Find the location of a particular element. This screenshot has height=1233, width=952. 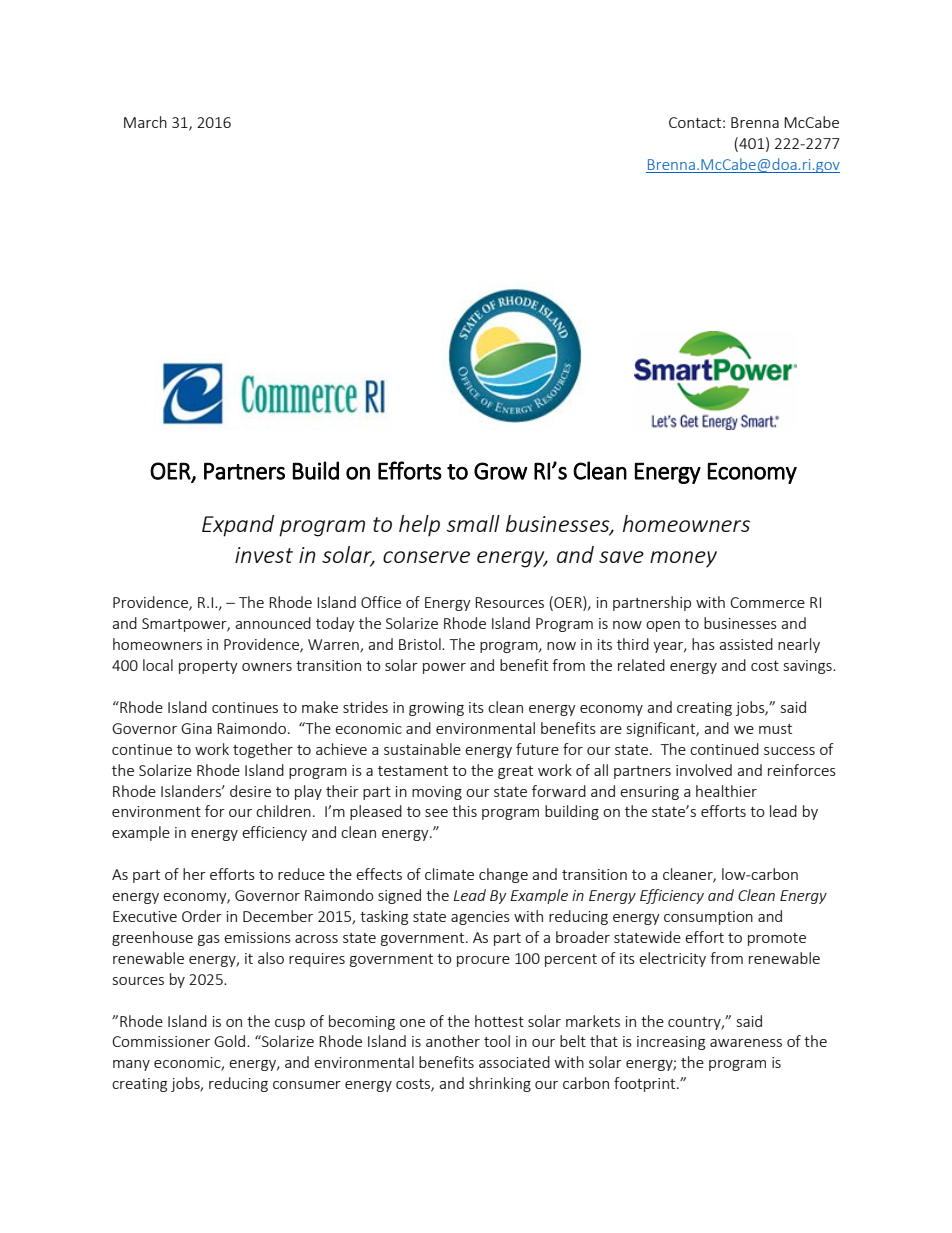

announced is located at coordinates (273, 623).
